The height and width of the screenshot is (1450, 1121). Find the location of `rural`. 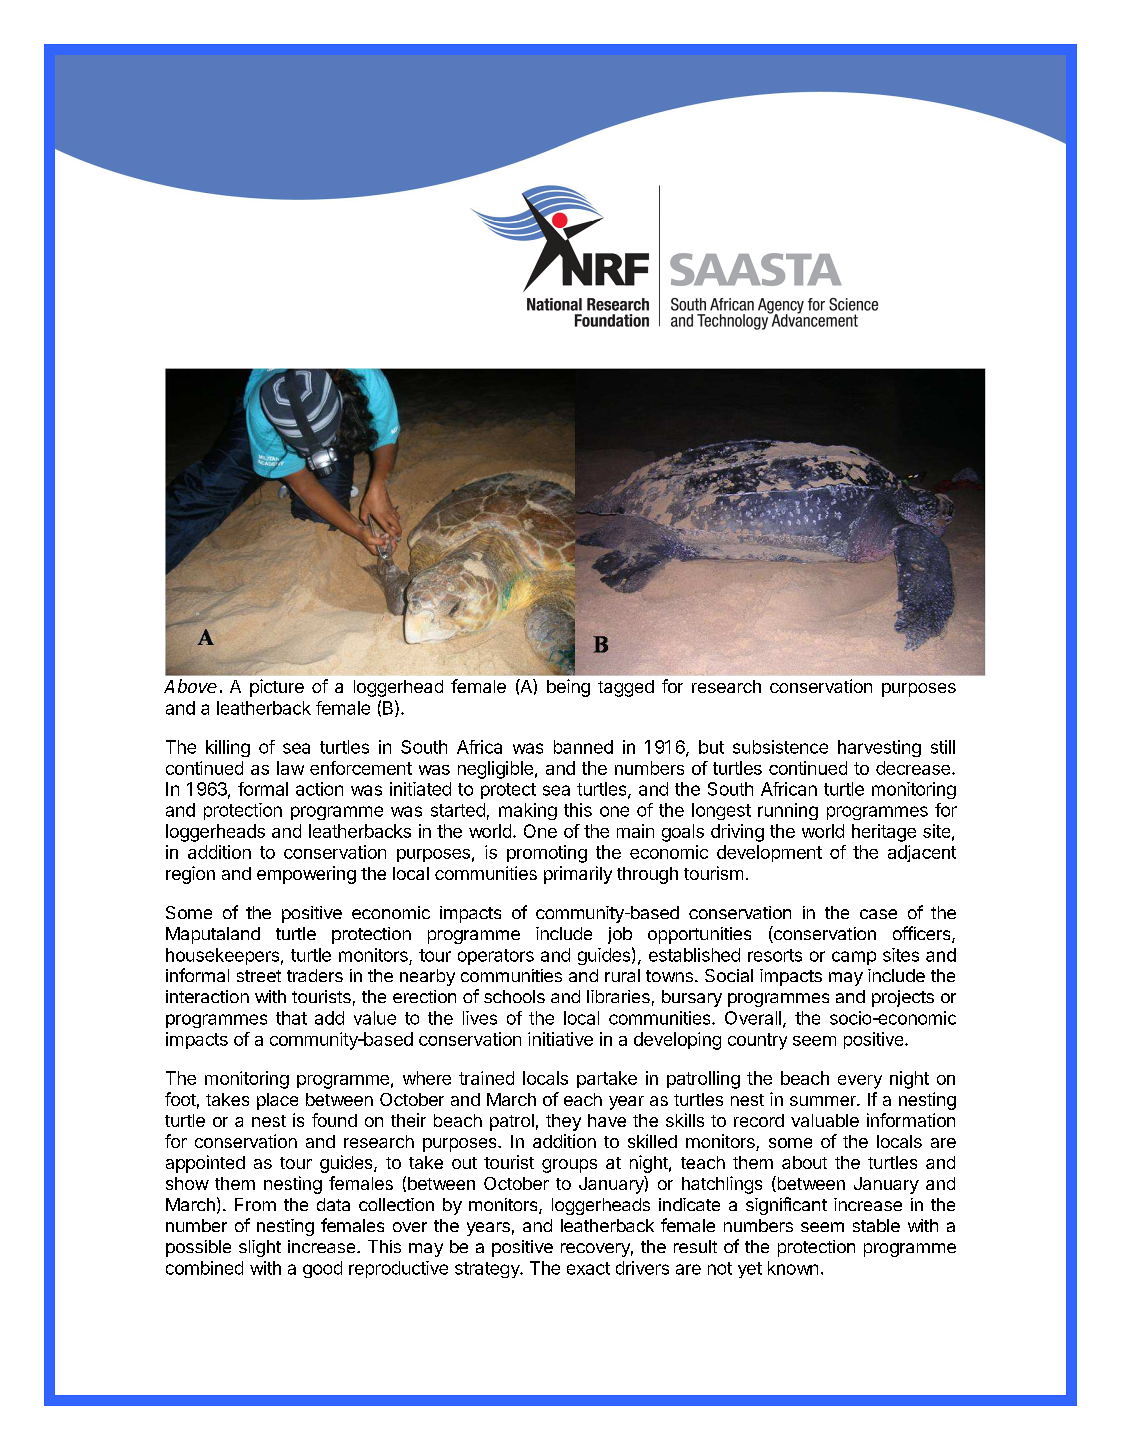

rural is located at coordinates (622, 975).
